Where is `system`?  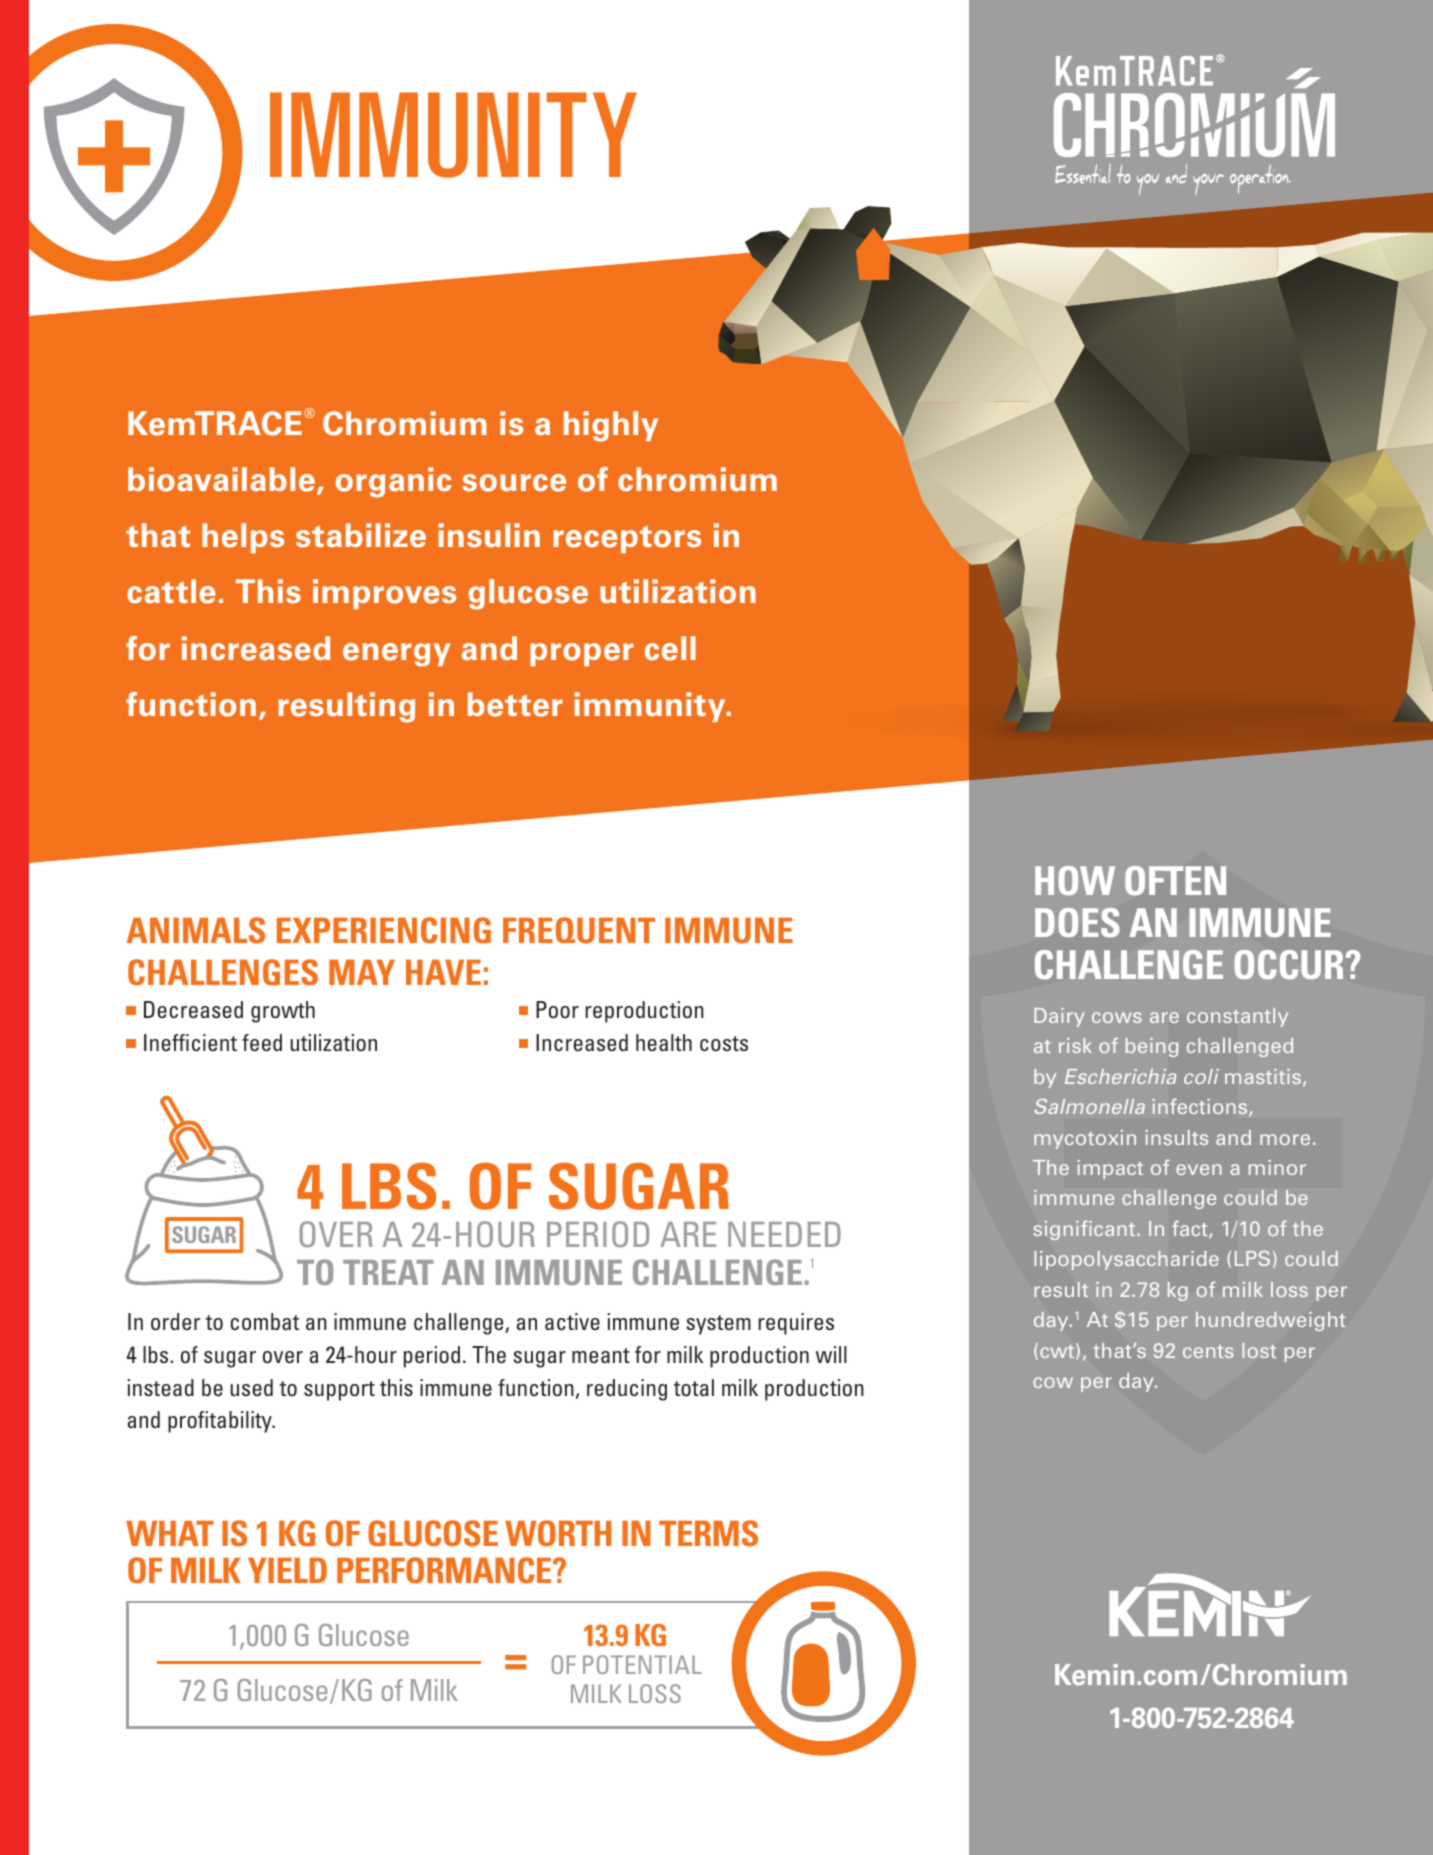 system is located at coordinates (718, 1325).
